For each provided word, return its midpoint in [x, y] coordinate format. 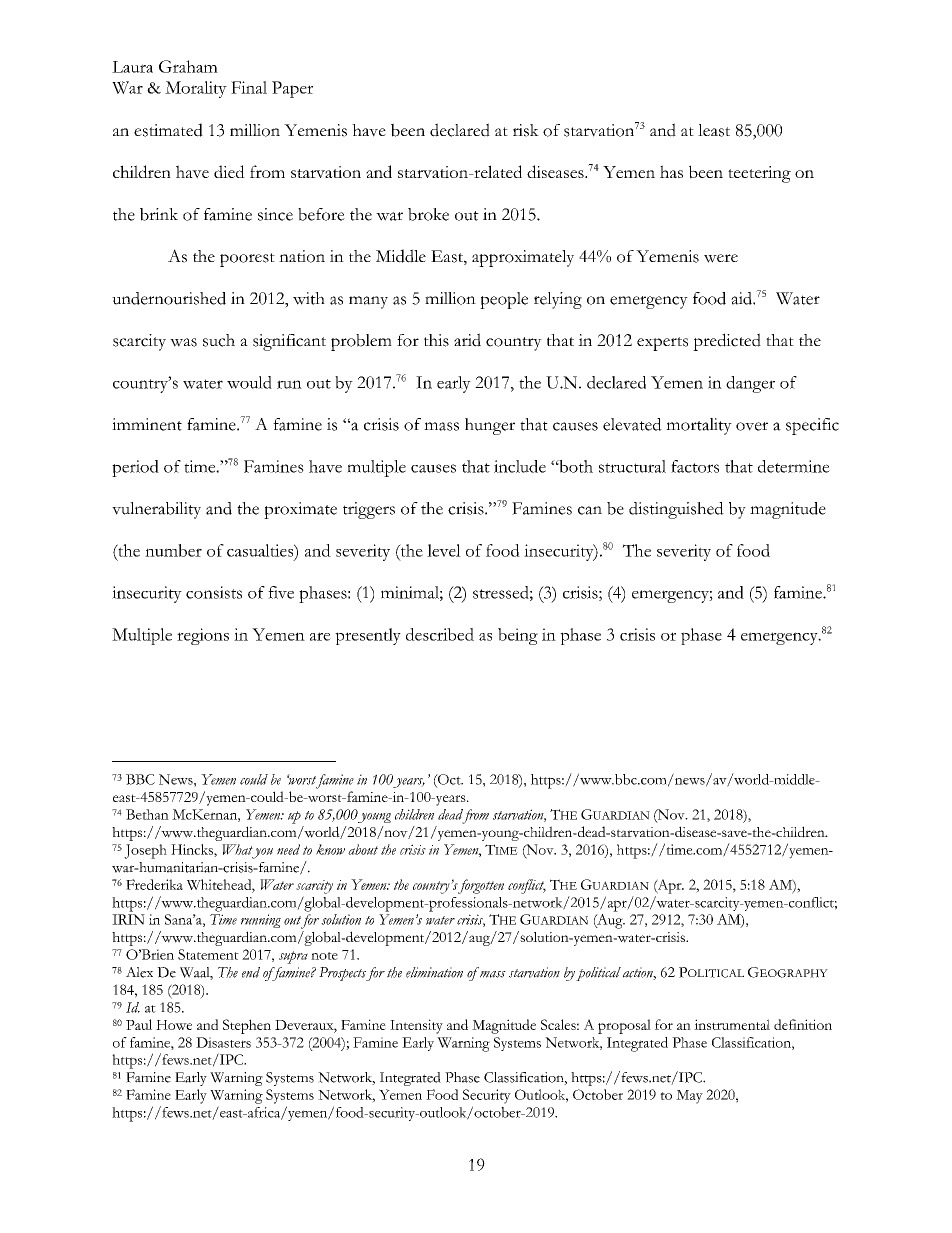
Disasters [223, 1042]
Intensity [416, 1026]
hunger [490, 426]
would [249, 382]
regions [203, 636]
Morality [196, 89]
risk [526, 130]
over [752, 426]
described [440, 634]
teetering [759, 174]
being [518, 636]
